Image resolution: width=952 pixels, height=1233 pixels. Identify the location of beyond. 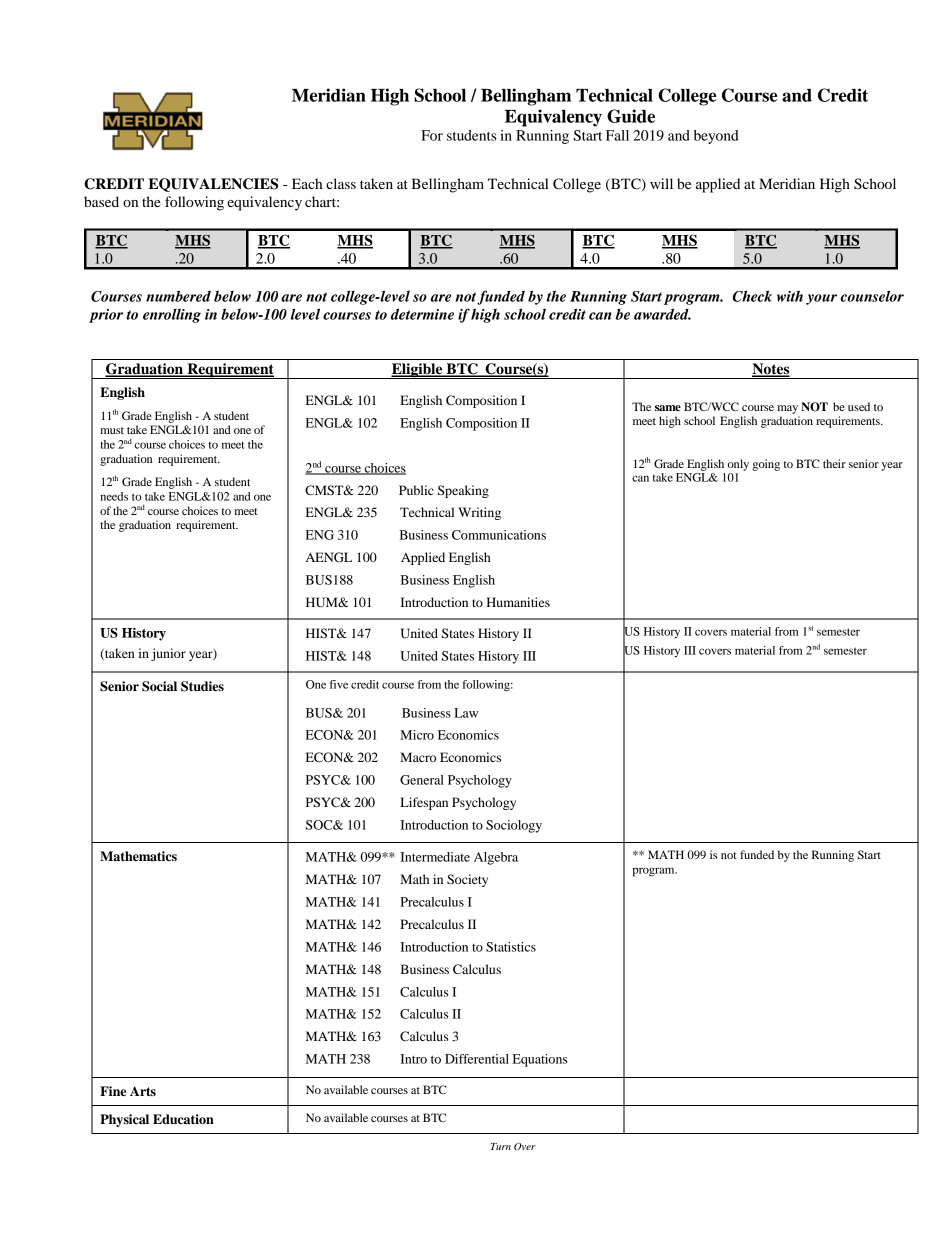
(716, 137).
